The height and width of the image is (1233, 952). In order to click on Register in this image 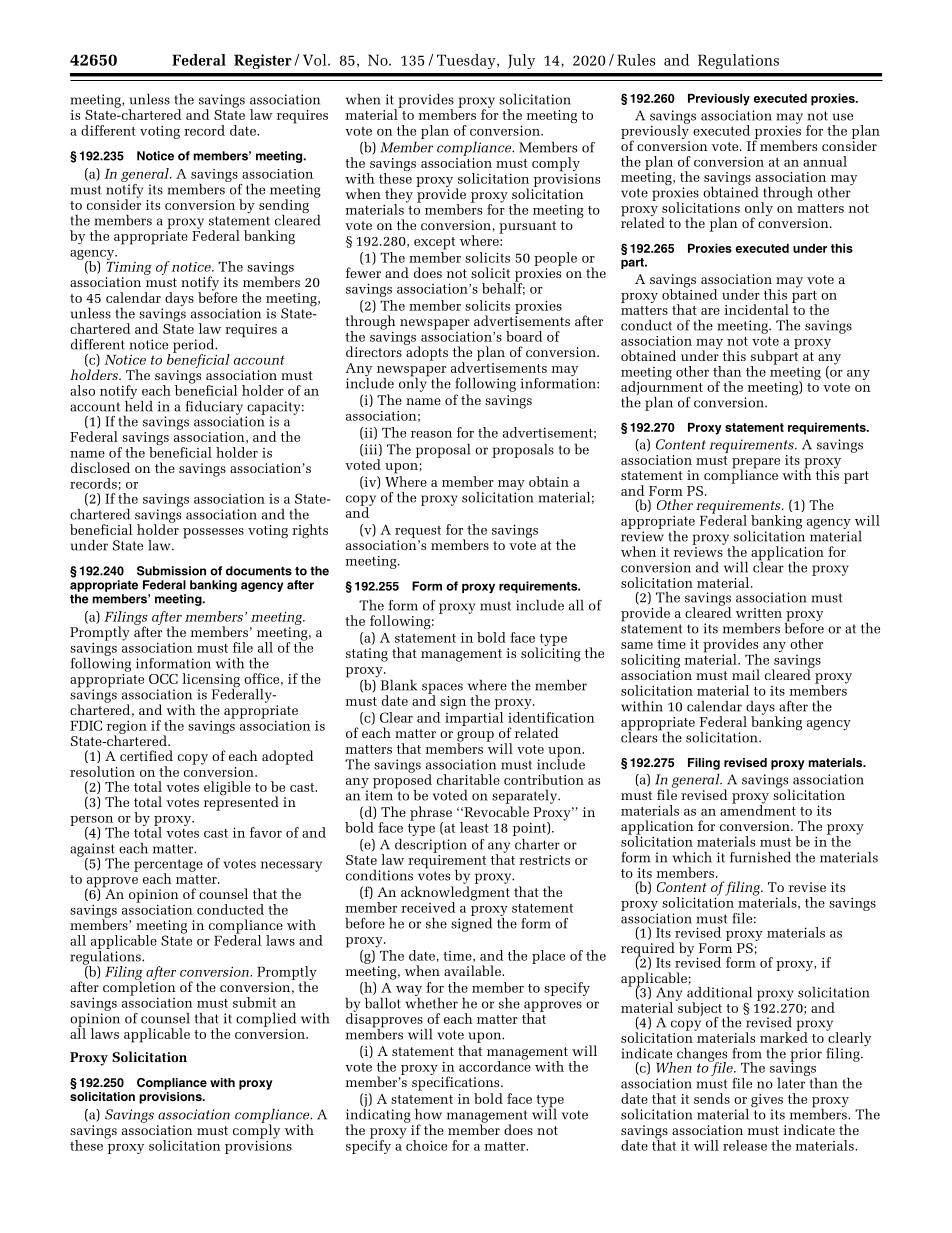, I will do `click(263, 61)`.
